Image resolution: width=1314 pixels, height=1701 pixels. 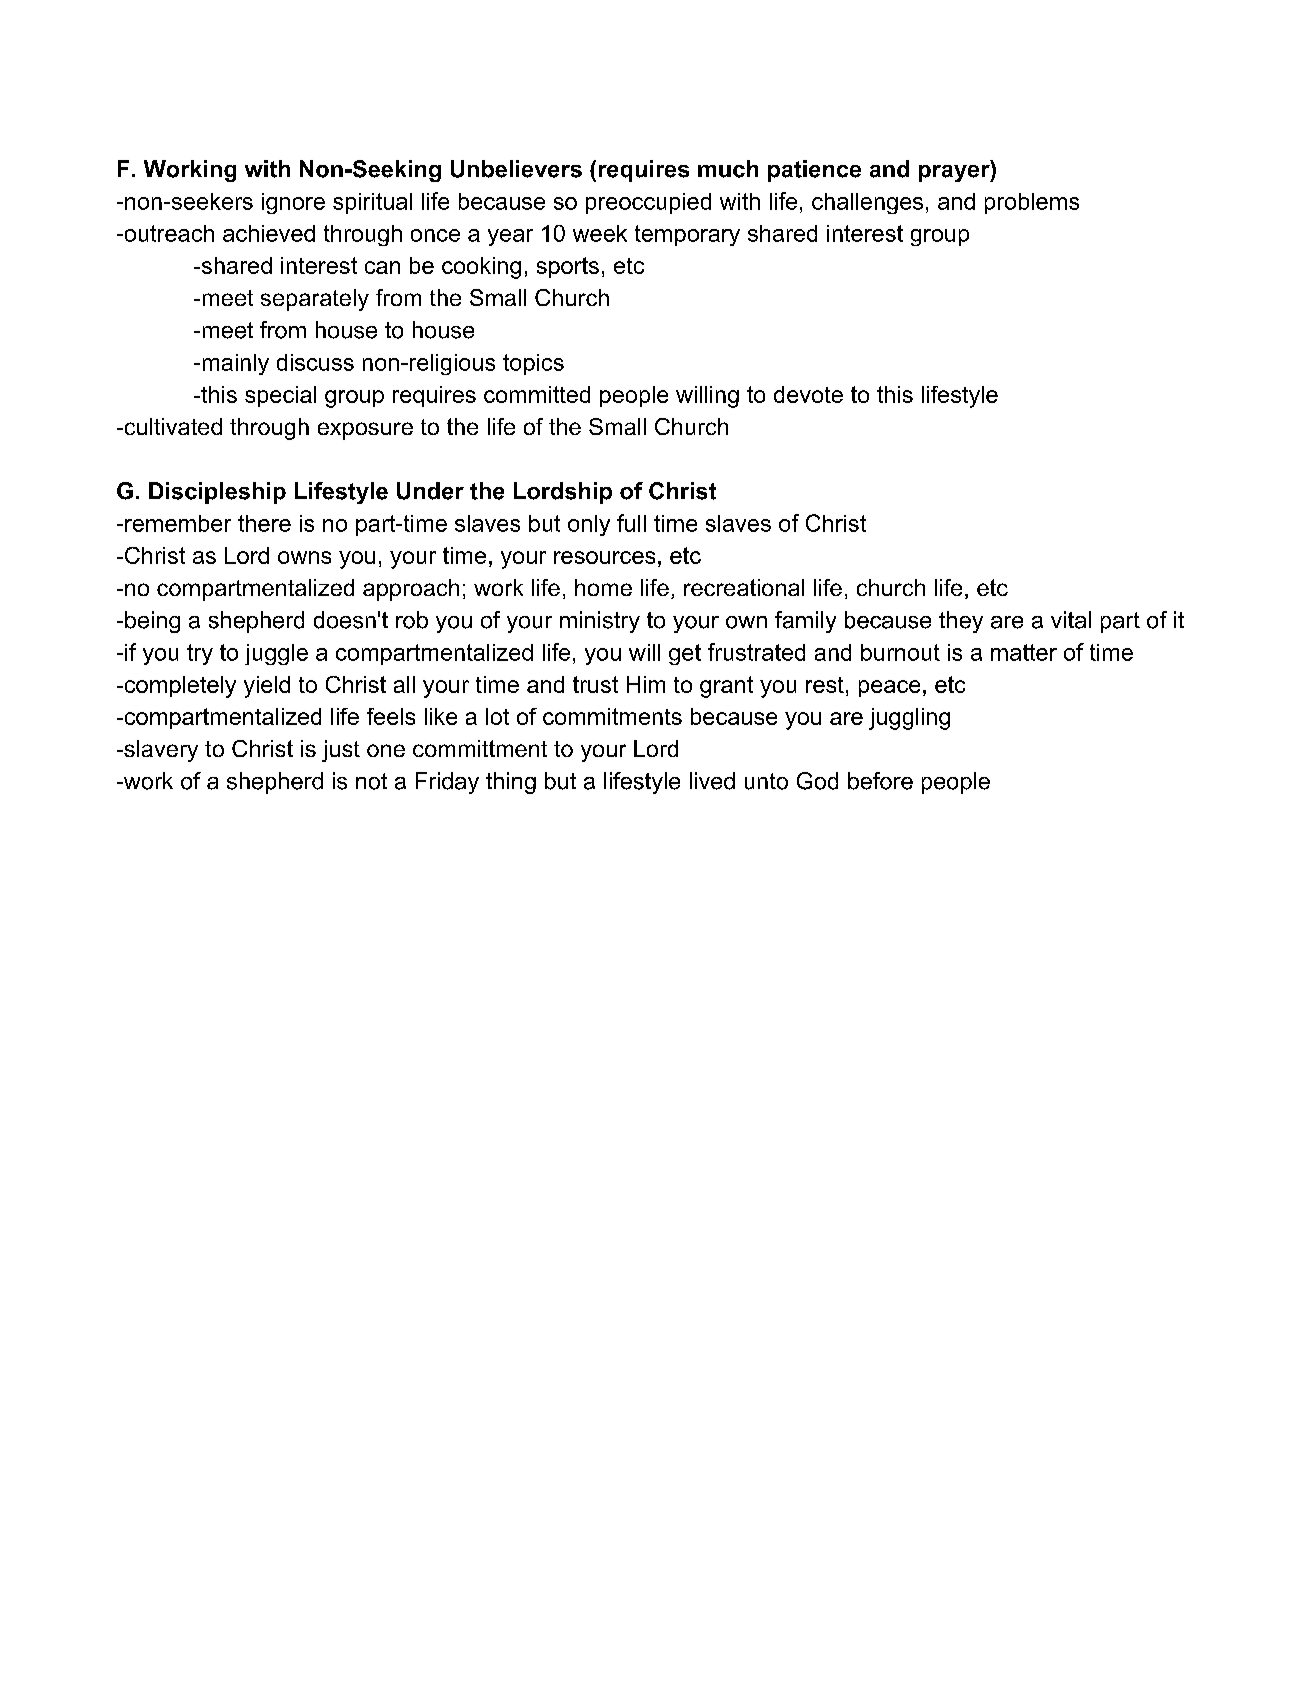 I want to click on problems, so click(x=1032, y=203).
